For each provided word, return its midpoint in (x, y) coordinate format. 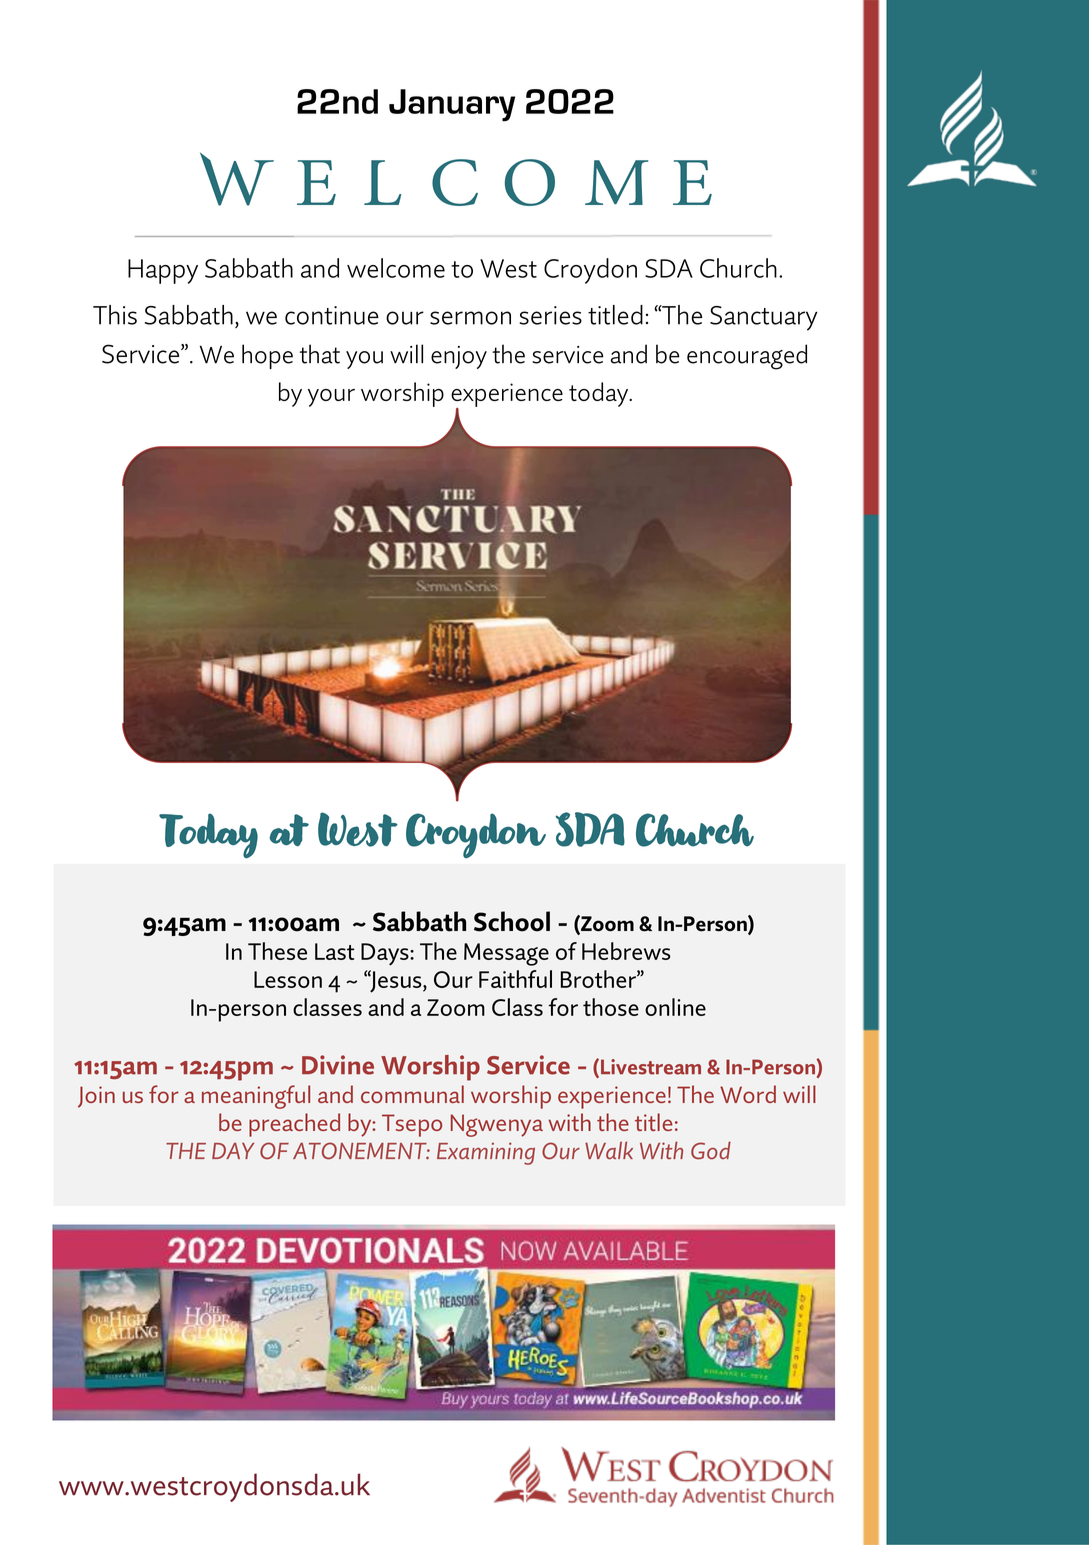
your (331, 398)
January (452, 105)
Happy (163, 271)
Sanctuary (764, 318)
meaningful (256, 1097)
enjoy (459, 357)
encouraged (747, 357)
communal (412, 1094)
